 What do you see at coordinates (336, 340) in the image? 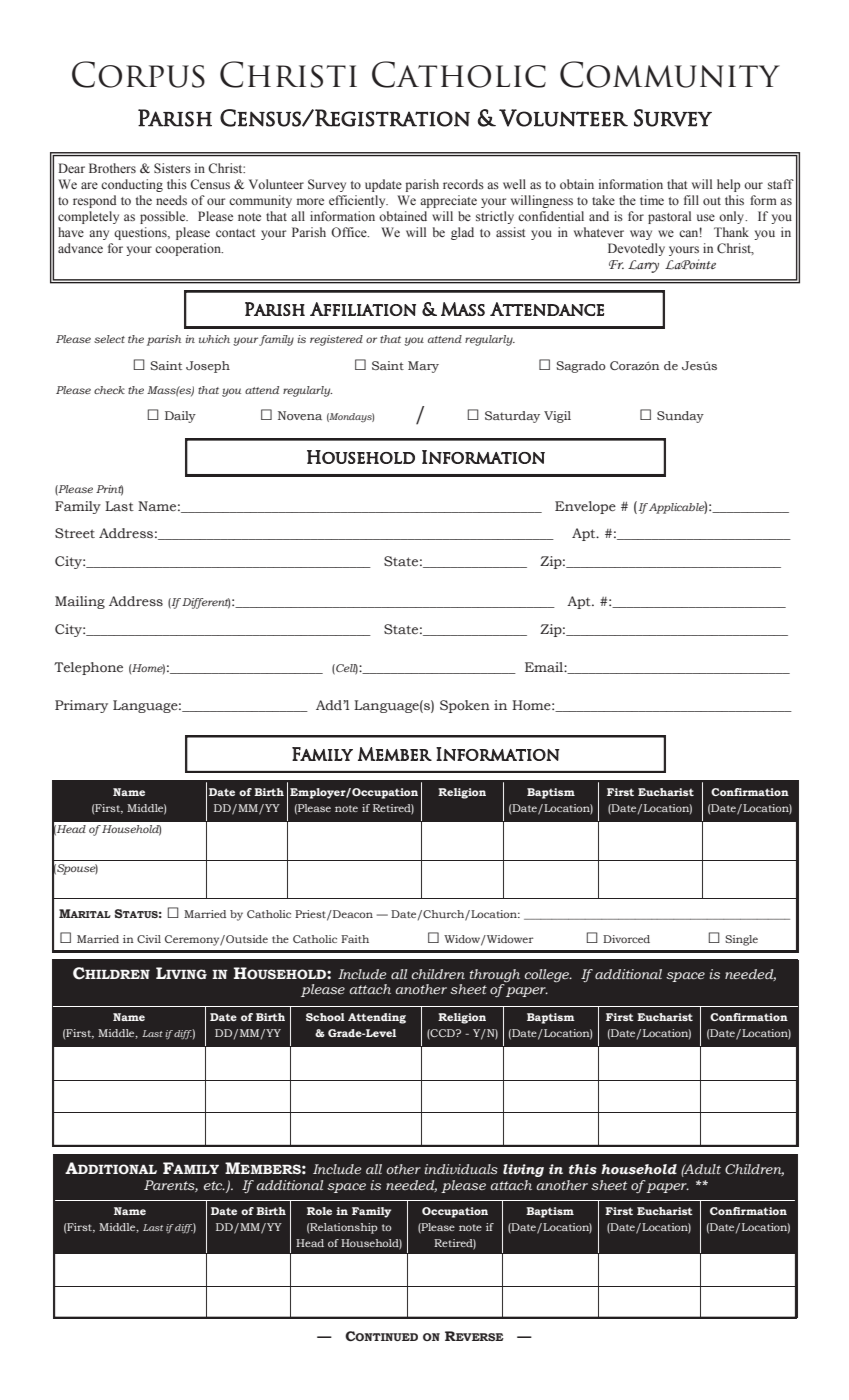
I see `registered` at bounding box center [336, 340].
